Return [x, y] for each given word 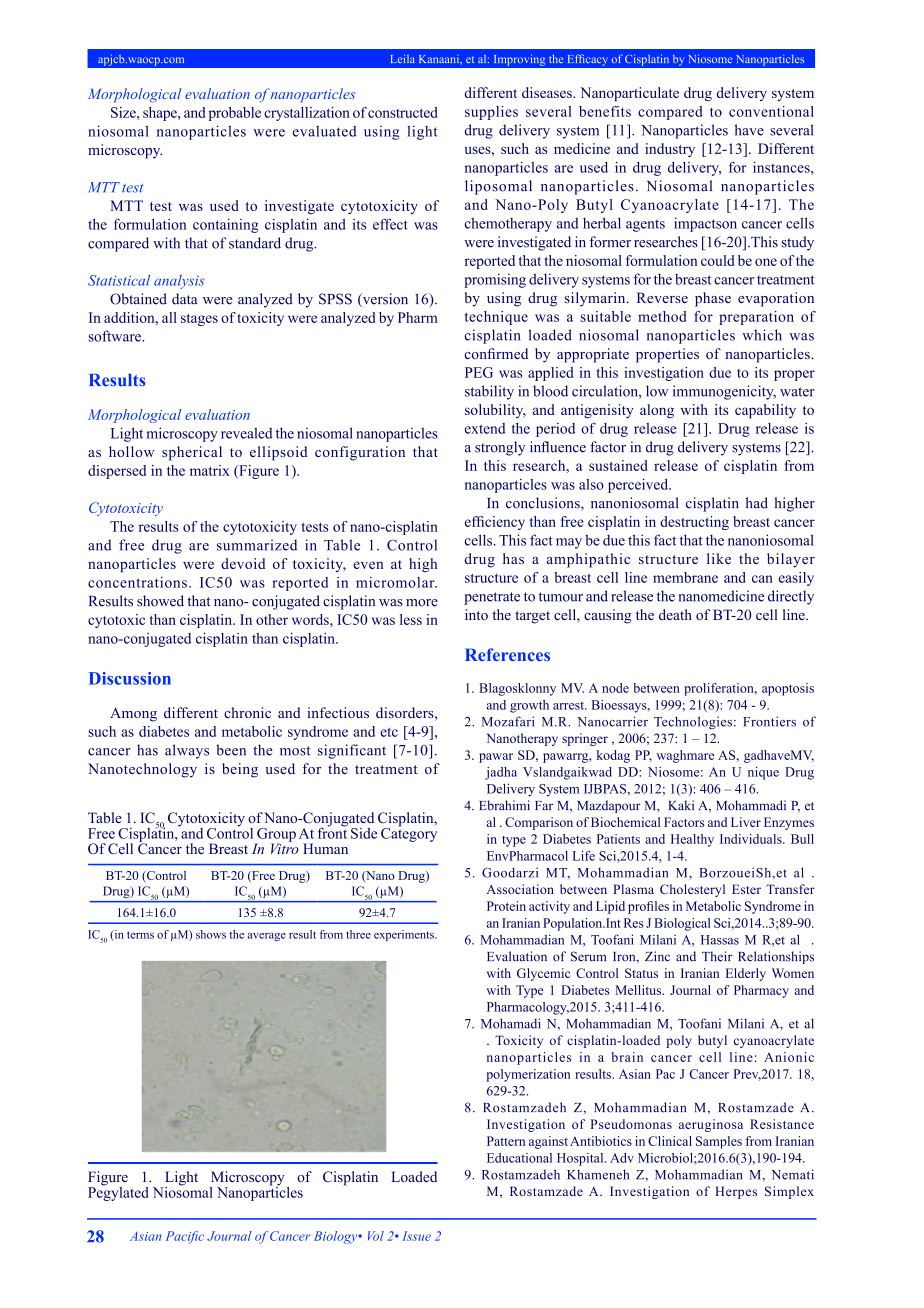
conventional [771, 111]
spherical [192, 453]
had [757, 503]
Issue [416, 1236]
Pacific [185, 1237]
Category [409, 834]
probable [235, 114]
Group [275, 836]
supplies [491, 113]
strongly [500, 448]
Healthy [692, 840]
